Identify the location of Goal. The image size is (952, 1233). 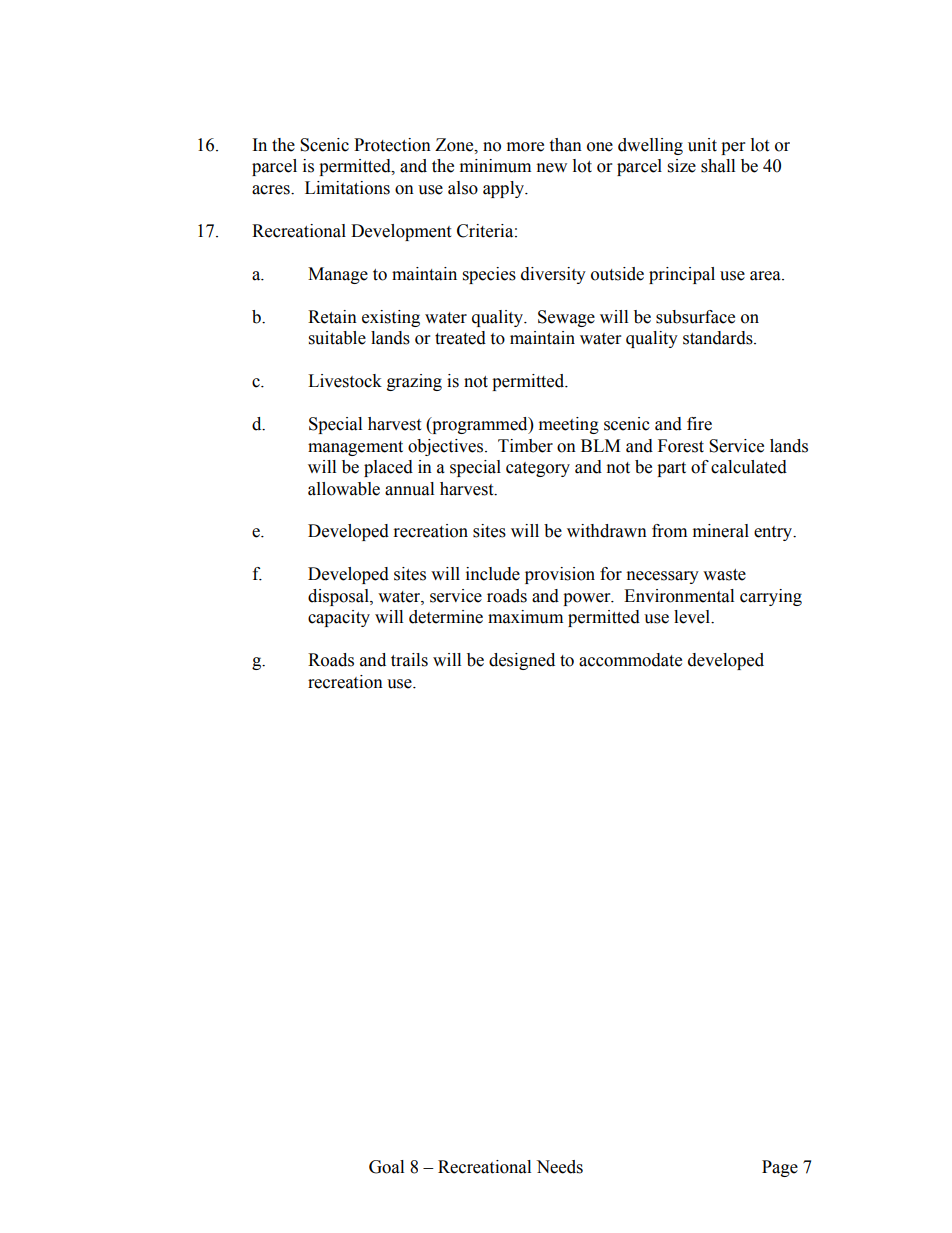
(386, 1167).
